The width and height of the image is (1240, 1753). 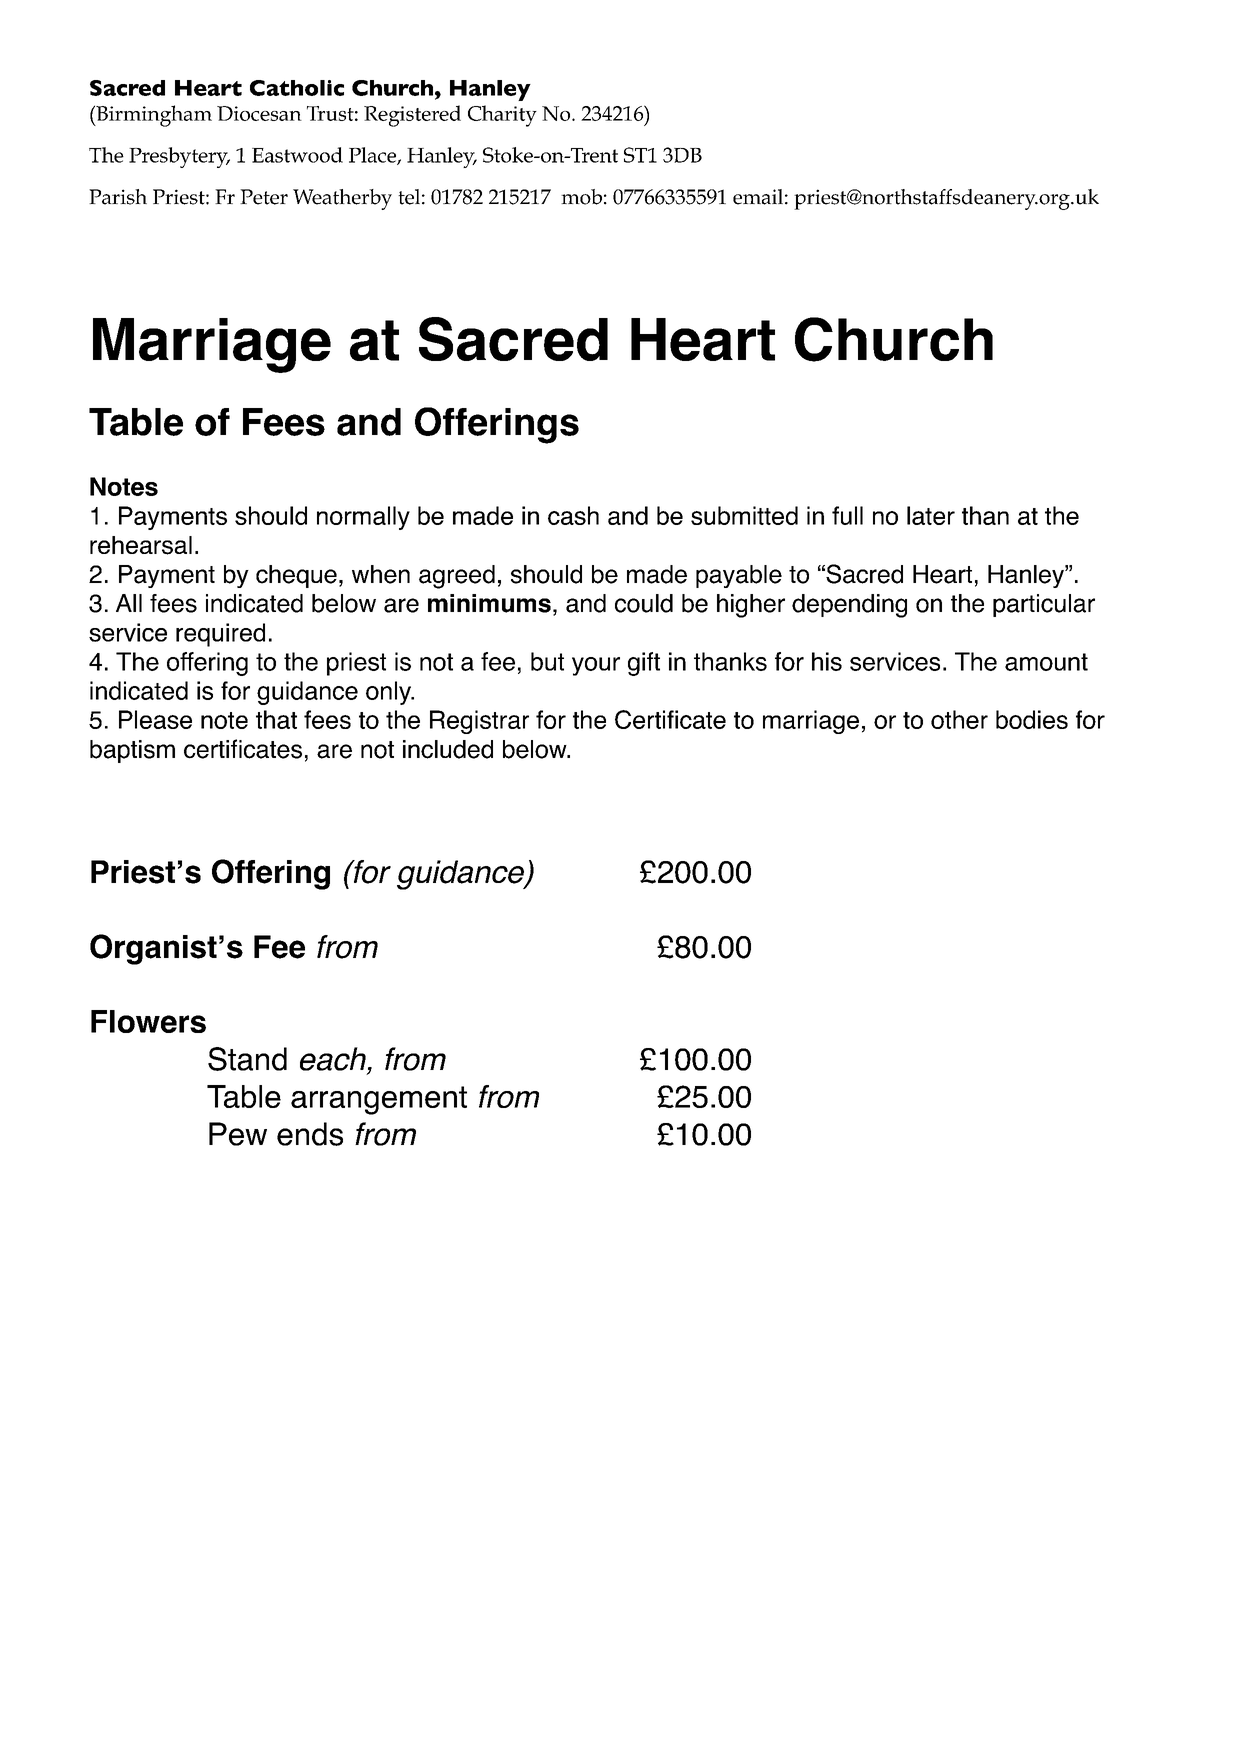 What do you see at coordinates (297, 88) in the image?
I see `Catholic` at bounding box center [297, 88].
